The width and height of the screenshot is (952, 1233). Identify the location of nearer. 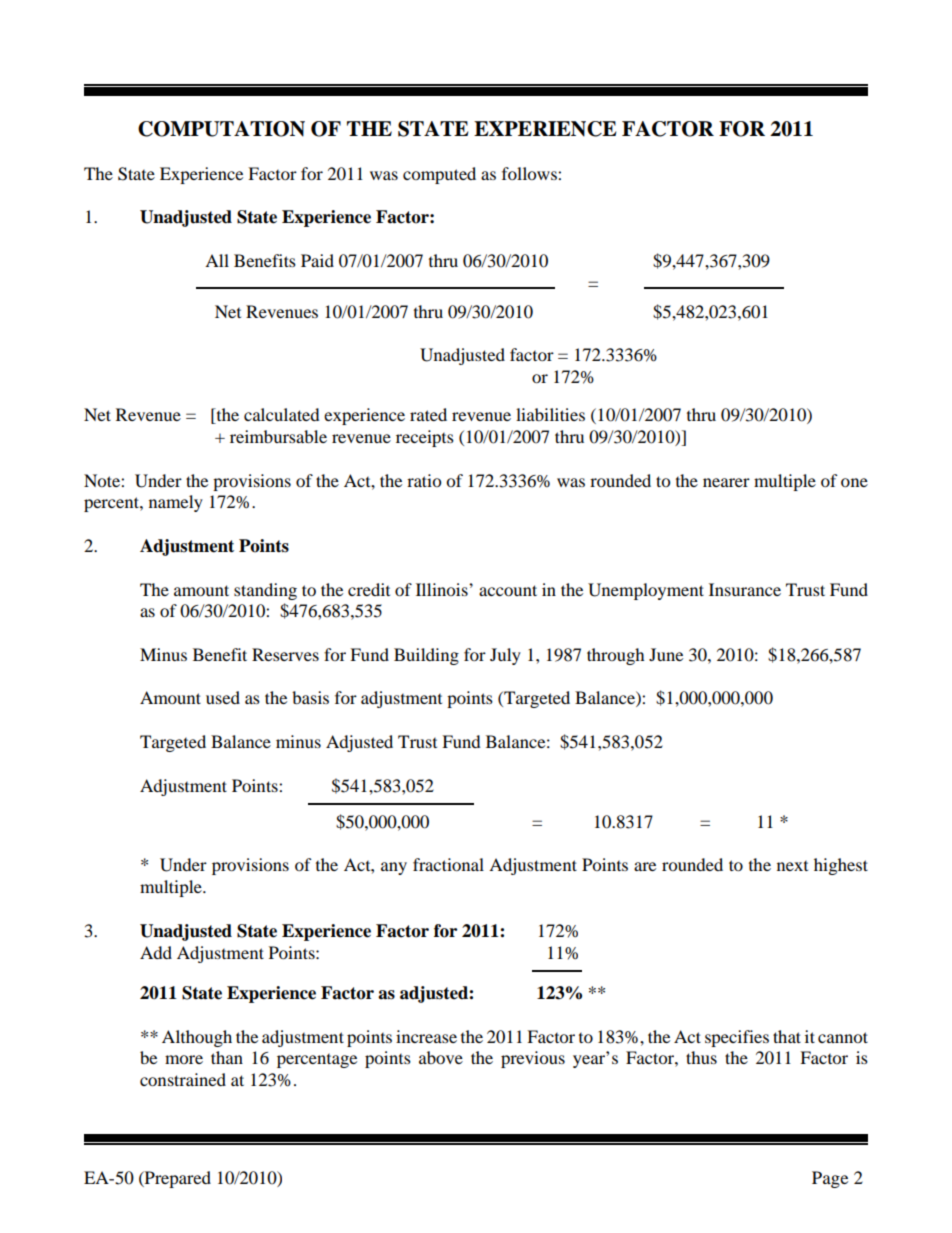
(726, 482).
